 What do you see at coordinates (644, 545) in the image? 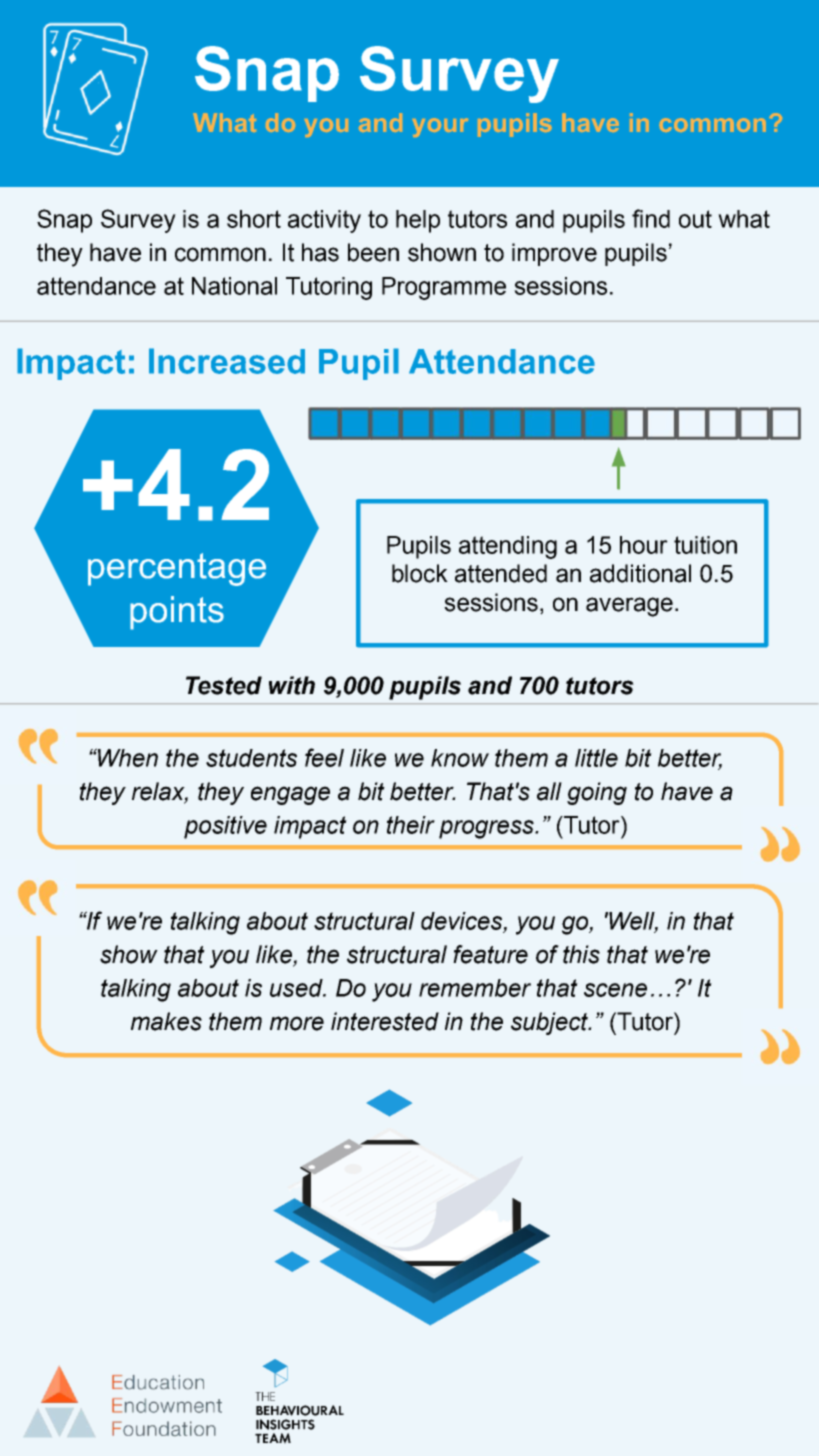
I see `hour` at bounding box center [644, 545].
